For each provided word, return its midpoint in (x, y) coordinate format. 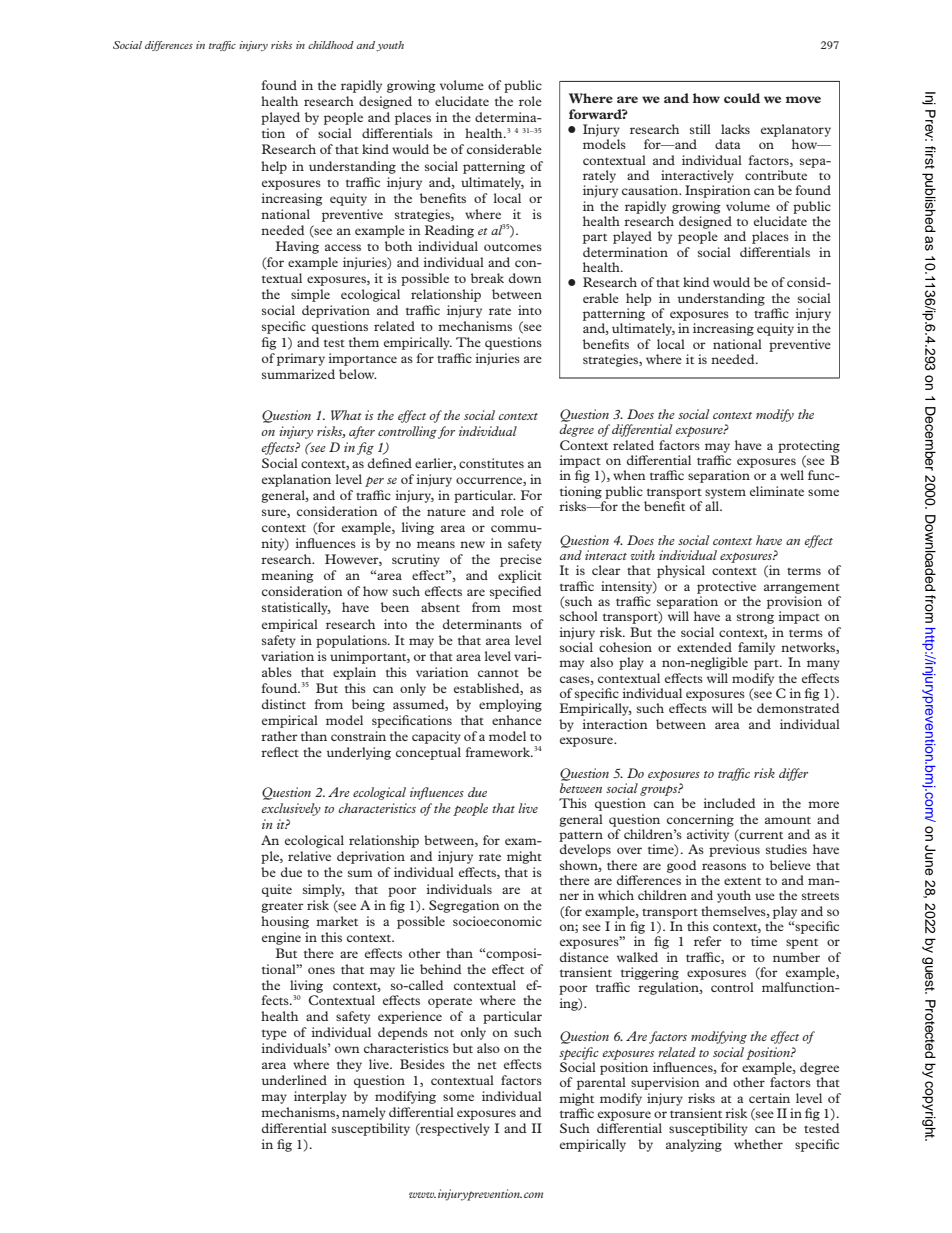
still (700, 129)
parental (601, 1083)
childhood (331, 45)
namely (364, 1113)
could (742, 98)
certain (769, 1098)
